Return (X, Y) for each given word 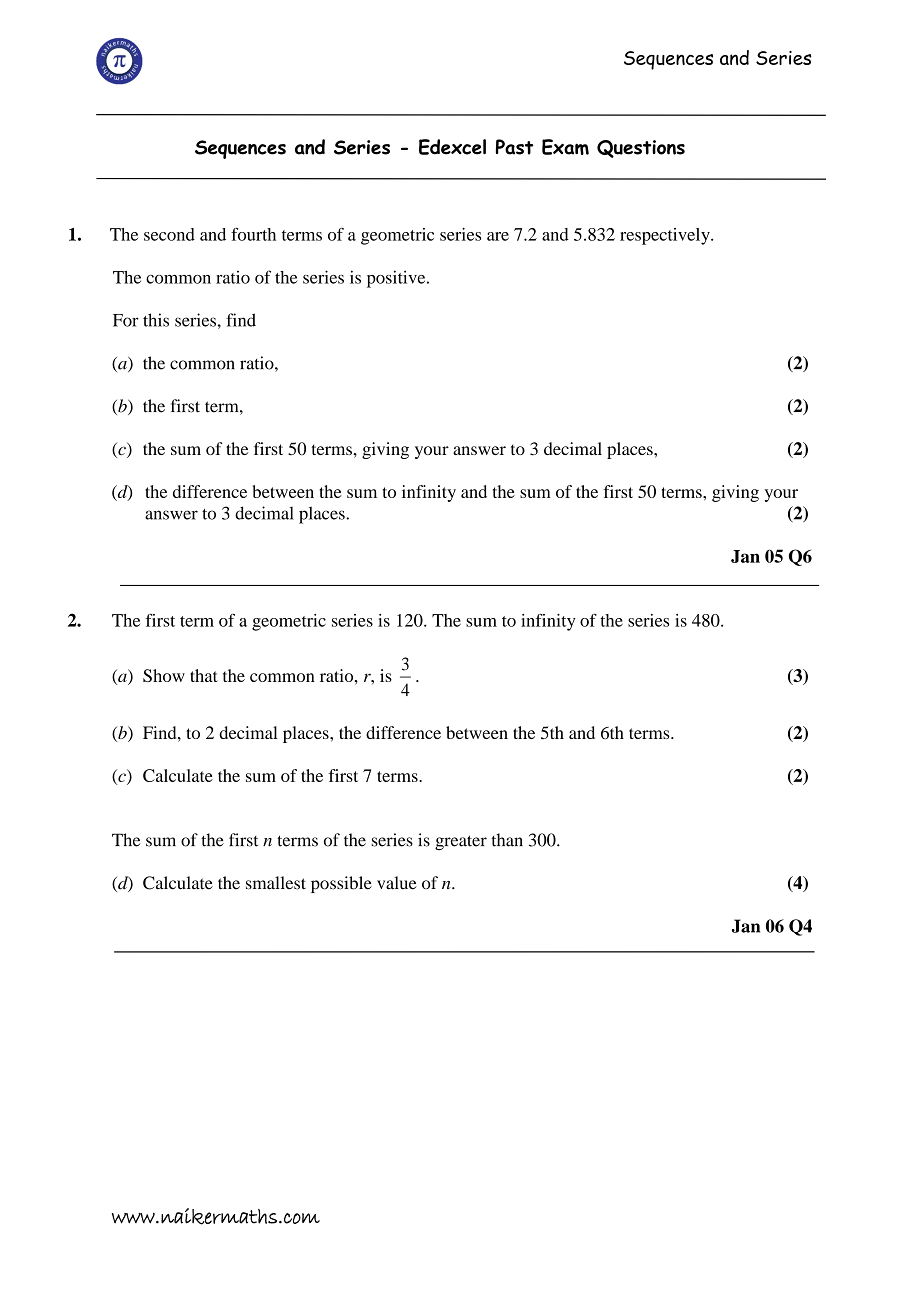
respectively (666, 236)
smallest (276, 883)
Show (164, 675)
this (156, 320)
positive (397, 279)
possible (341, 884)
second (169, 234)
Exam (565, 147)
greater (461, 842)
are (498, 236)
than (507, 840)
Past (515, 147)
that (204, 675)
